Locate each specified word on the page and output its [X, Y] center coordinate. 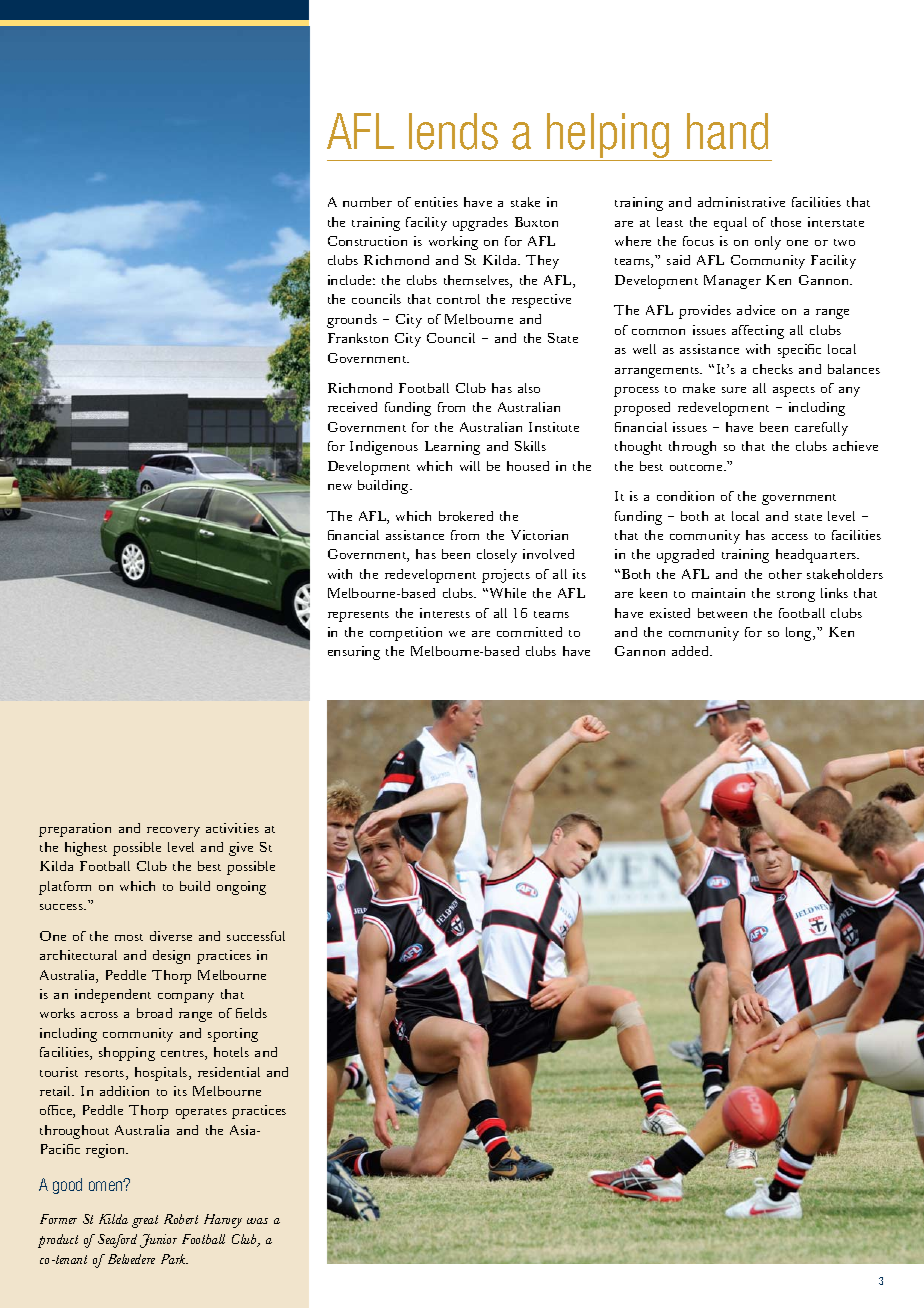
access [790, 537]
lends [453, 131]
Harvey [223, 1221]
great [145, 1221]
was [257, 1221]
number [367, 202]
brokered [466, 516]
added [692, 651]
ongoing [241, 888]
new [340, 487]
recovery [173, 832]
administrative [741, 202]
